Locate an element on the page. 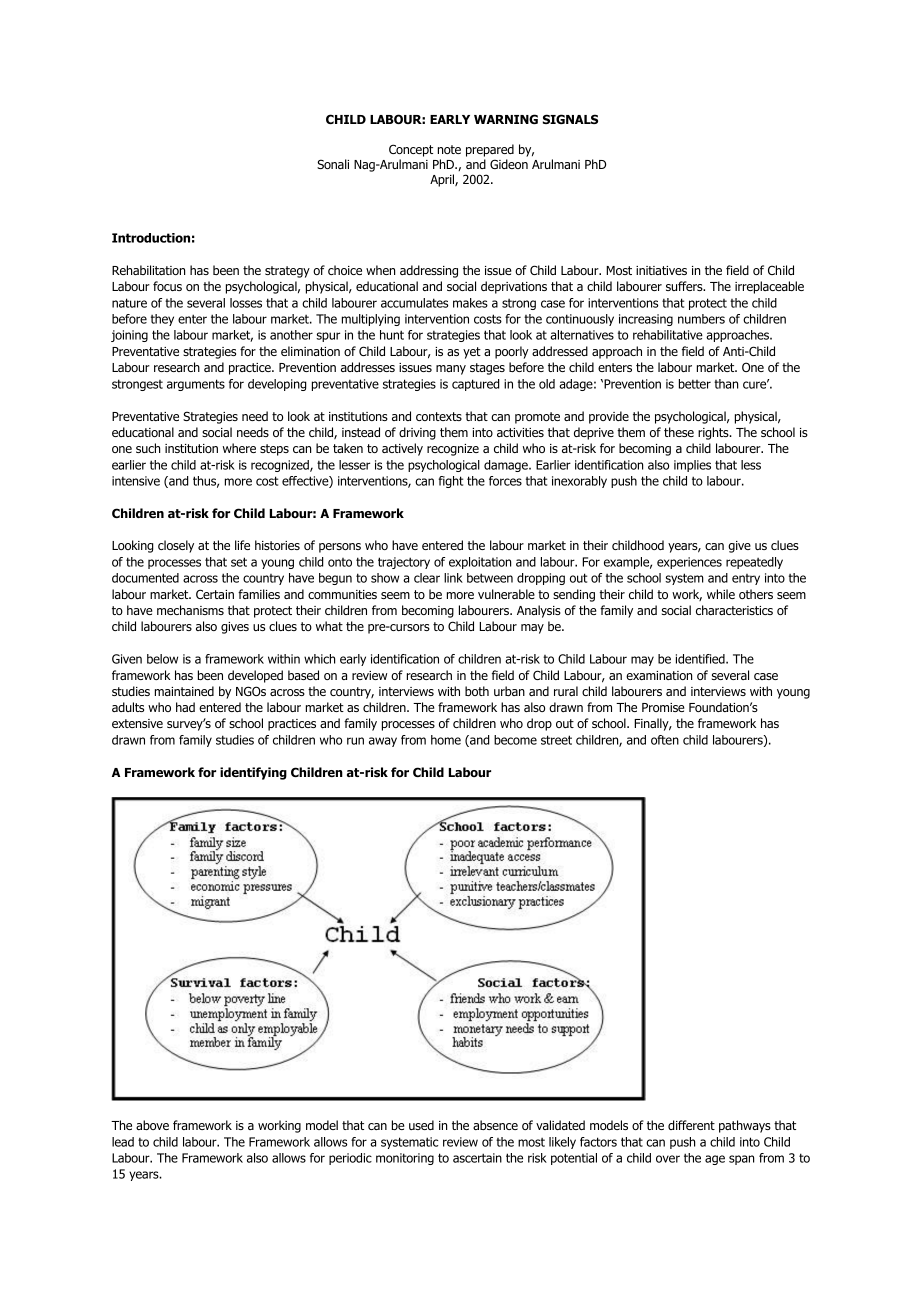 The image size is (924, 1308). Rehabilitation is located at coordinates (148, 270).
